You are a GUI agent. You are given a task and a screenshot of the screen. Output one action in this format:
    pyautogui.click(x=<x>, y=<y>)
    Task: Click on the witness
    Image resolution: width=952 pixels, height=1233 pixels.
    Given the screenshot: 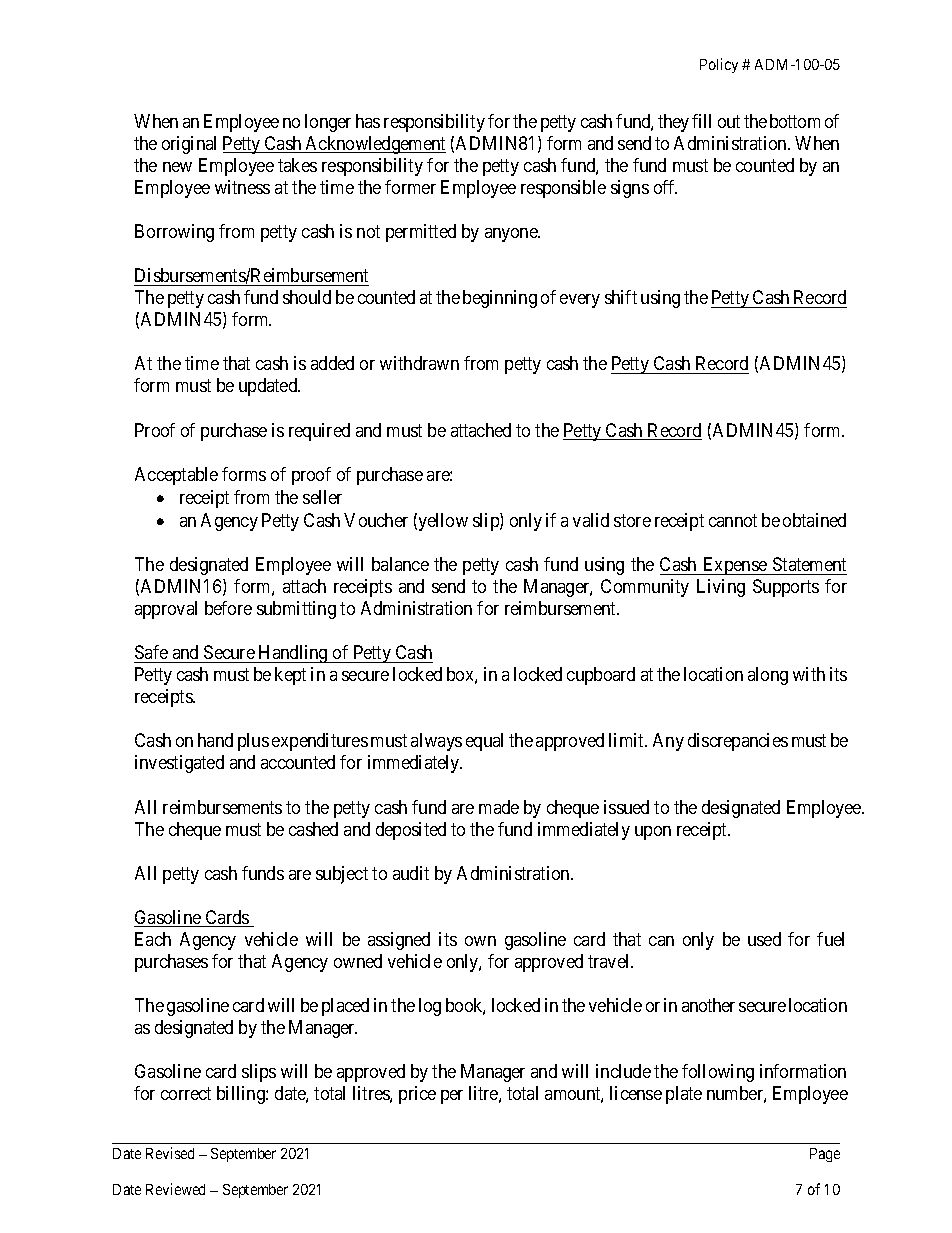 What is the action you would take?
    pyautogui.click(x=242, y=187)
